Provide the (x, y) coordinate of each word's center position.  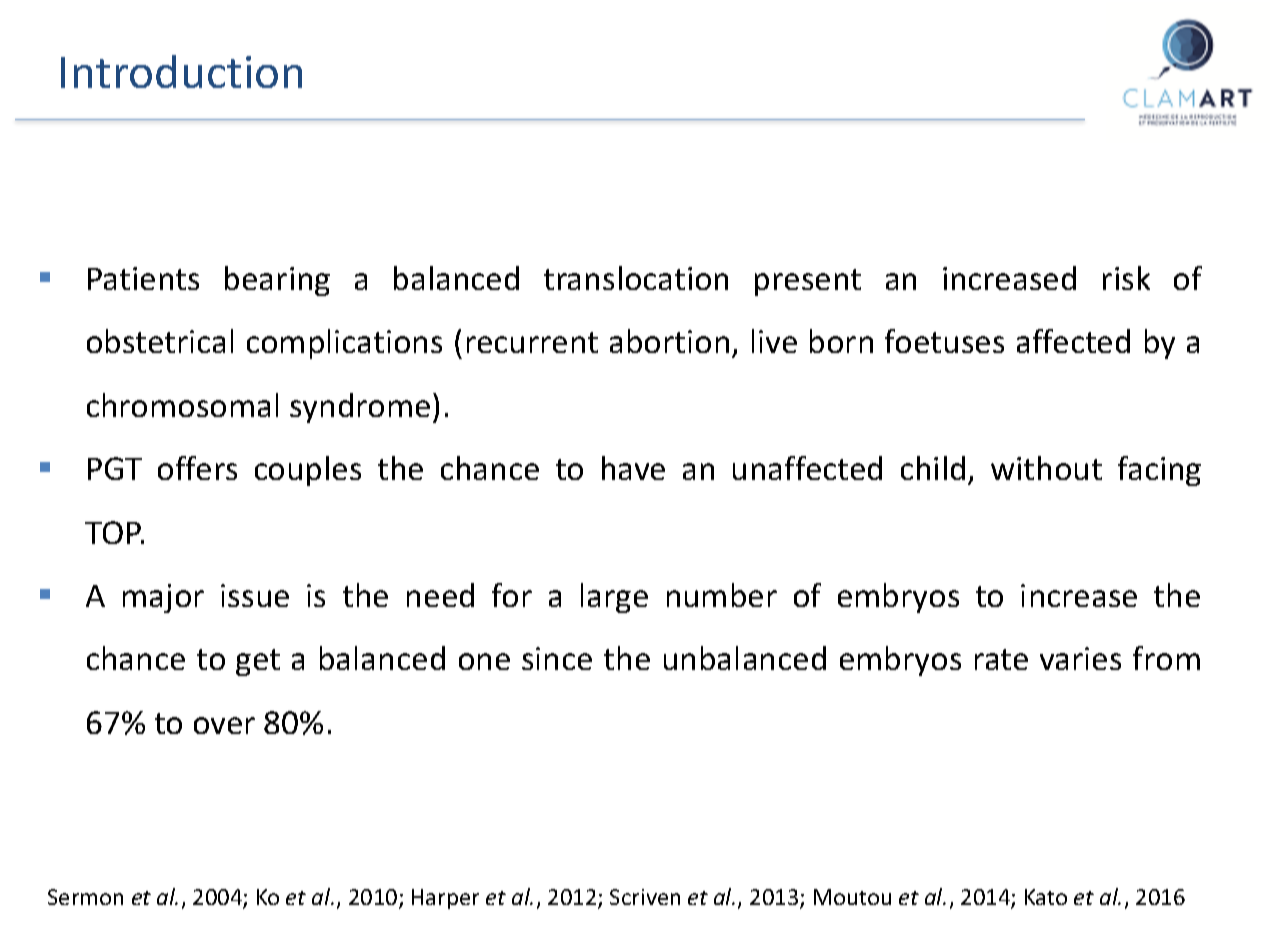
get (258, 662)
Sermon (85, 897)
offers (197, 468)
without (1046, 468)
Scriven (645, 897)
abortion (669, 341)
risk (1126, 278)
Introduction (181, 71)
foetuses (944, 341)
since (557, 658)
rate (1001, 659)
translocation (636, 278)
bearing (277, 281)
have (633, 468)
